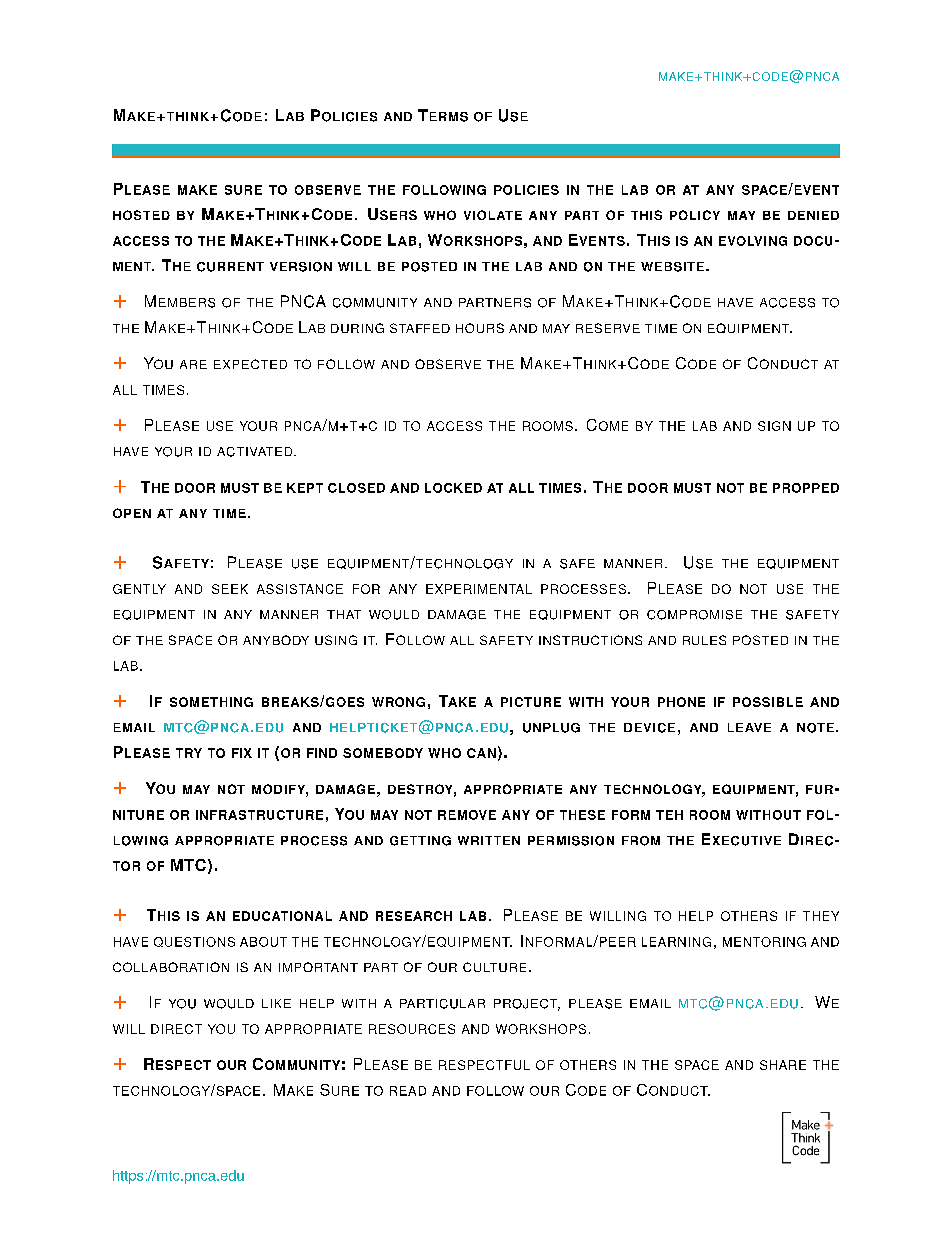  What do you see at coordinates (753, 241) in the image?
I see `EVOLVING` at bounding box center [753, 241].
